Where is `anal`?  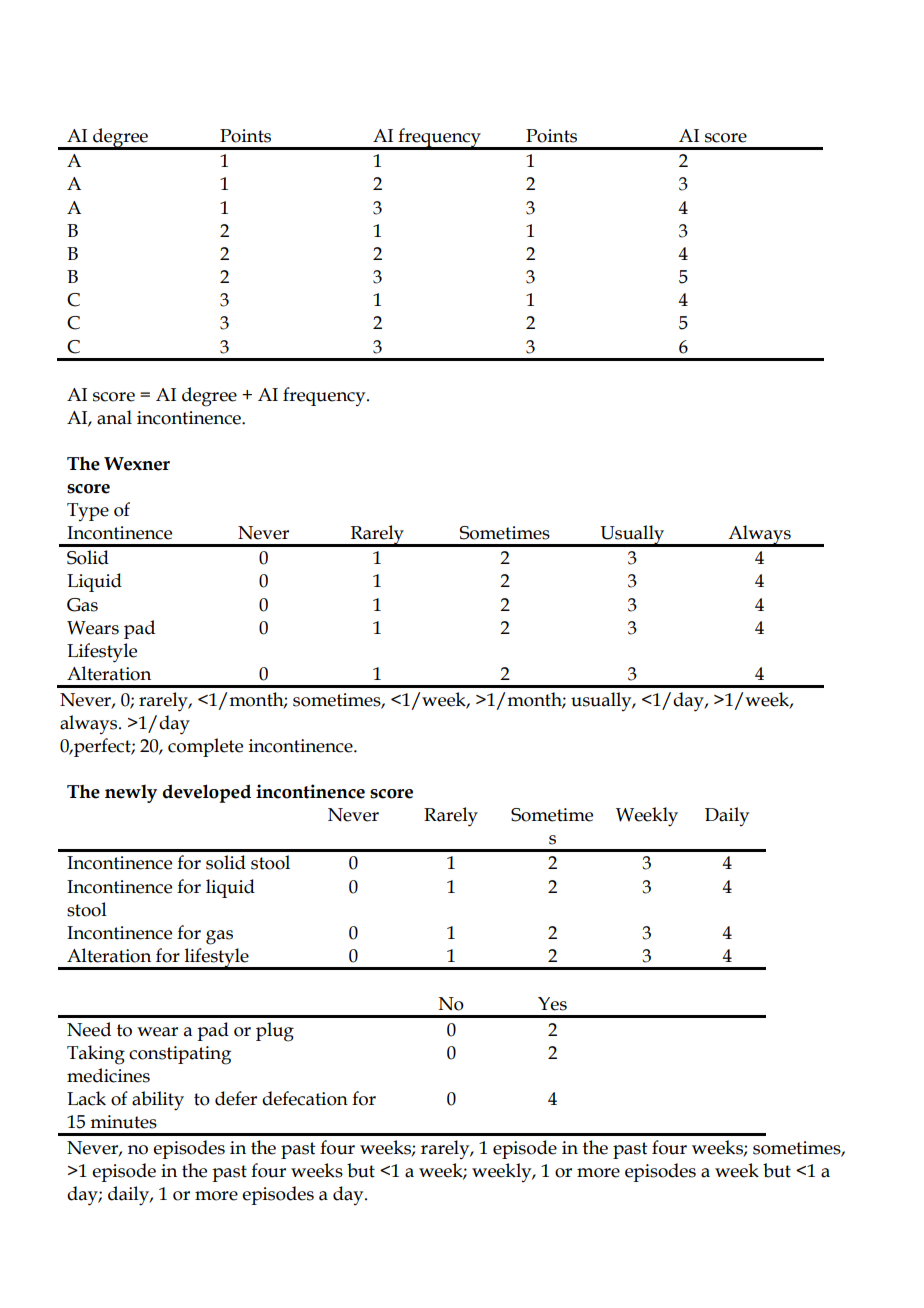
anal is located at coordinates (114, 417).
